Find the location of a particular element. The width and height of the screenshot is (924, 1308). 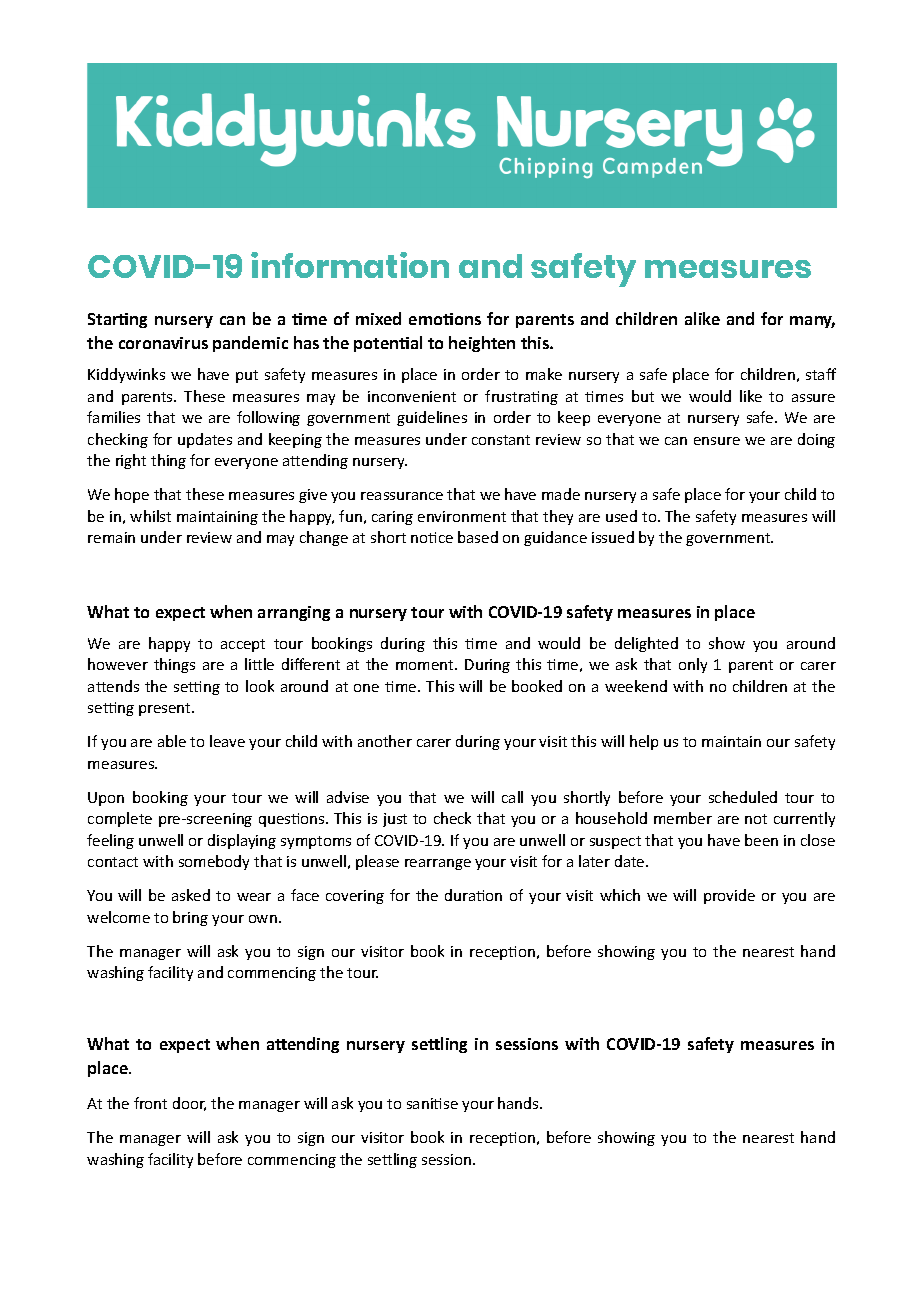

heighten is located at coordinates (482, 344).
